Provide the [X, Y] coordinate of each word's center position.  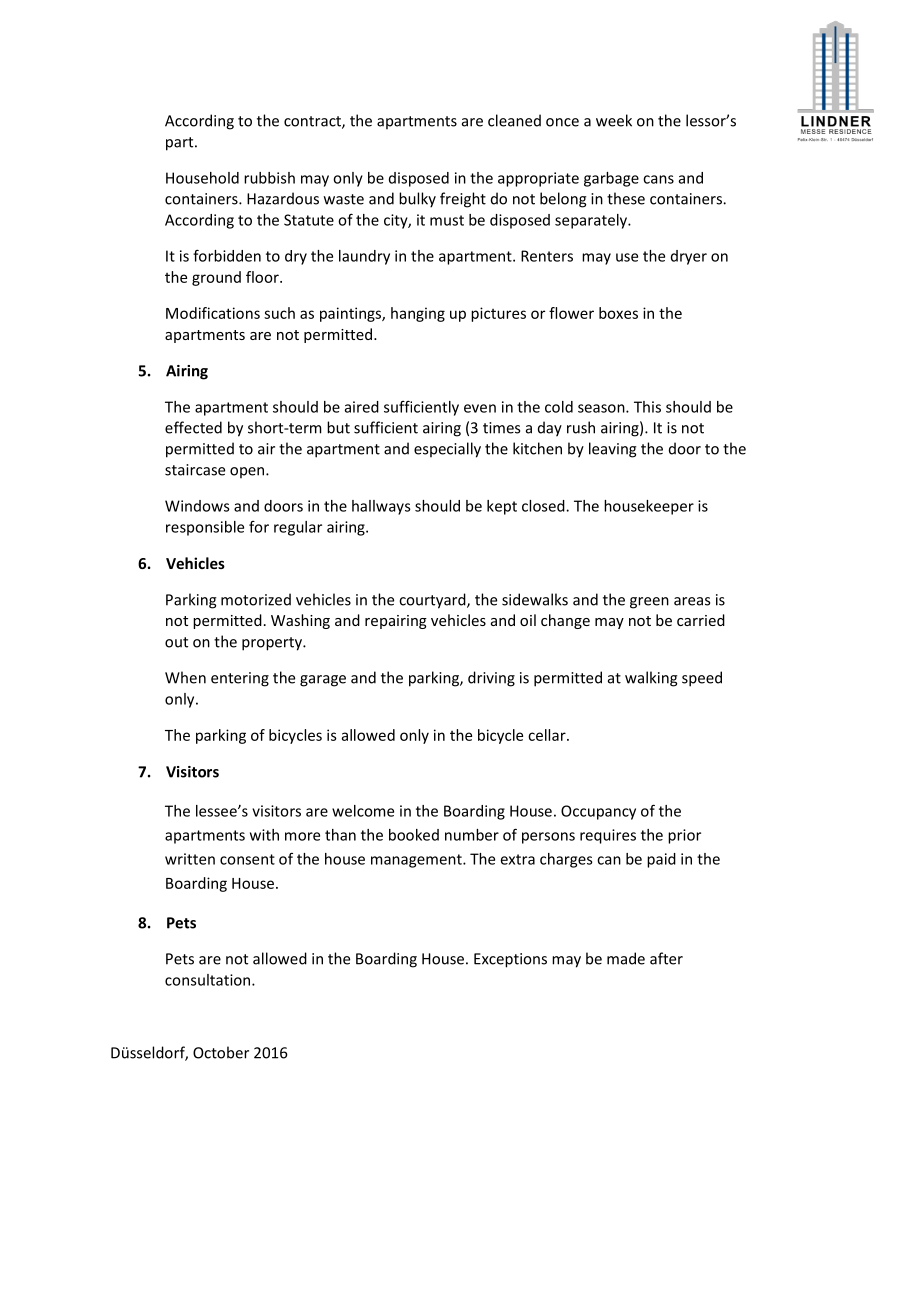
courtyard [433, 601]
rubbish [269, 178]
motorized [256, 599]
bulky [417, 200]
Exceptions [510, 960]
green [649, 603]
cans [658, 179]
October [221, 1052]
